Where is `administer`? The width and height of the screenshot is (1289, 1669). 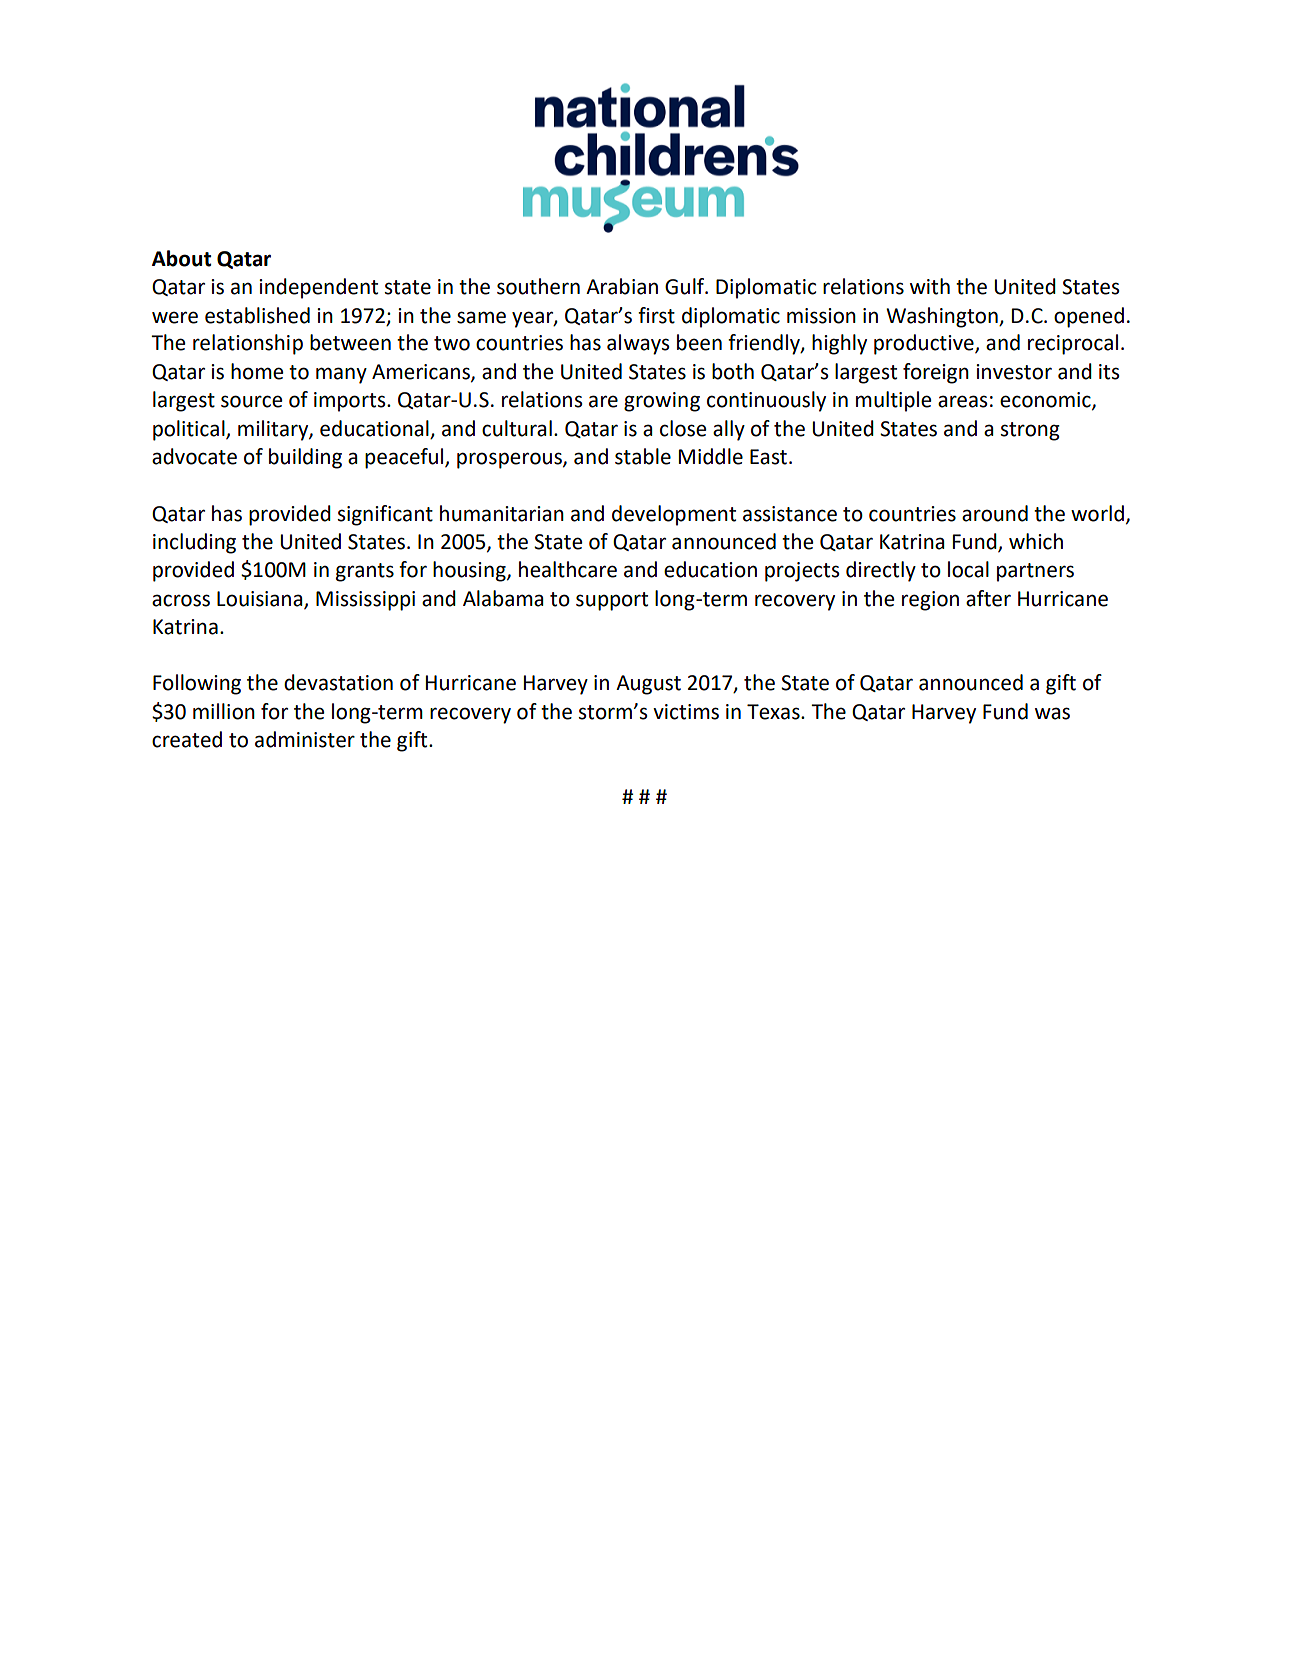 administer is located at coordinates (305, 739).
